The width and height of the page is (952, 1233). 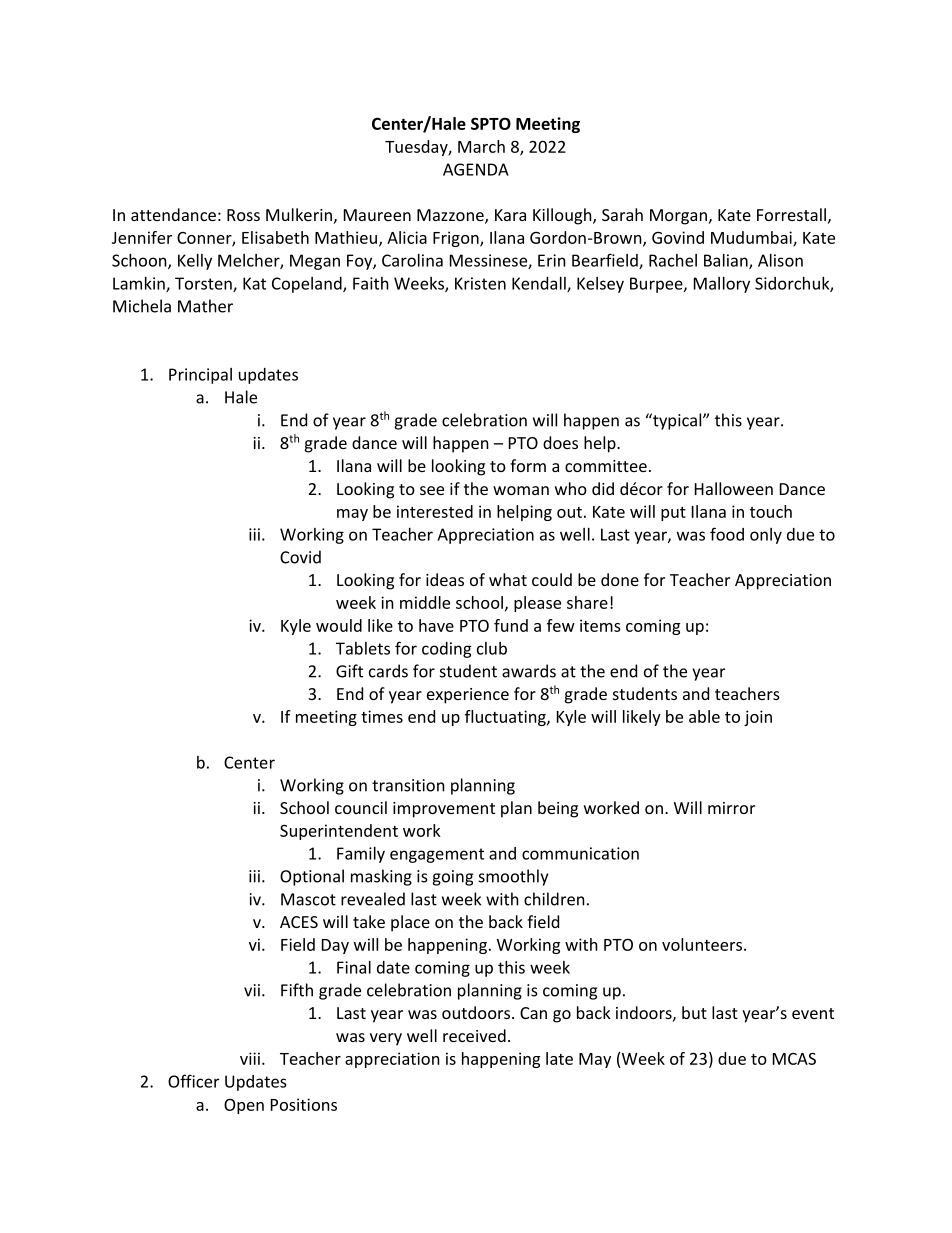 I want to click on Ross, so click(x=243, y=215).
